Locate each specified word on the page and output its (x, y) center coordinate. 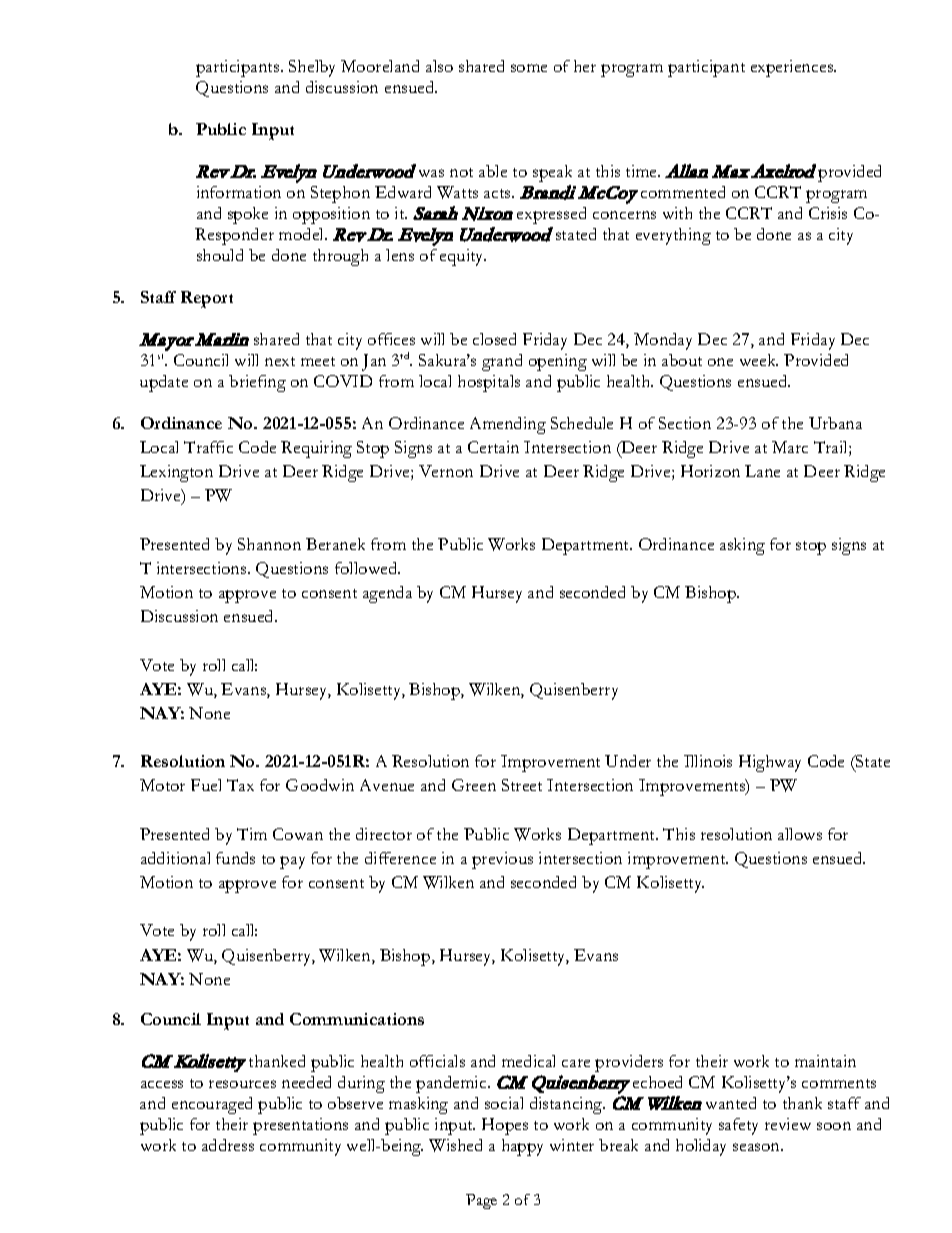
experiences (793, 68)
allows (800, 834)
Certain (493, 447)
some (529, 68)
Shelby (312, 68)
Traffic (208, 447)
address (228, 1145)
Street (522, 785)
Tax (240, 785)
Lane (762, 471)
